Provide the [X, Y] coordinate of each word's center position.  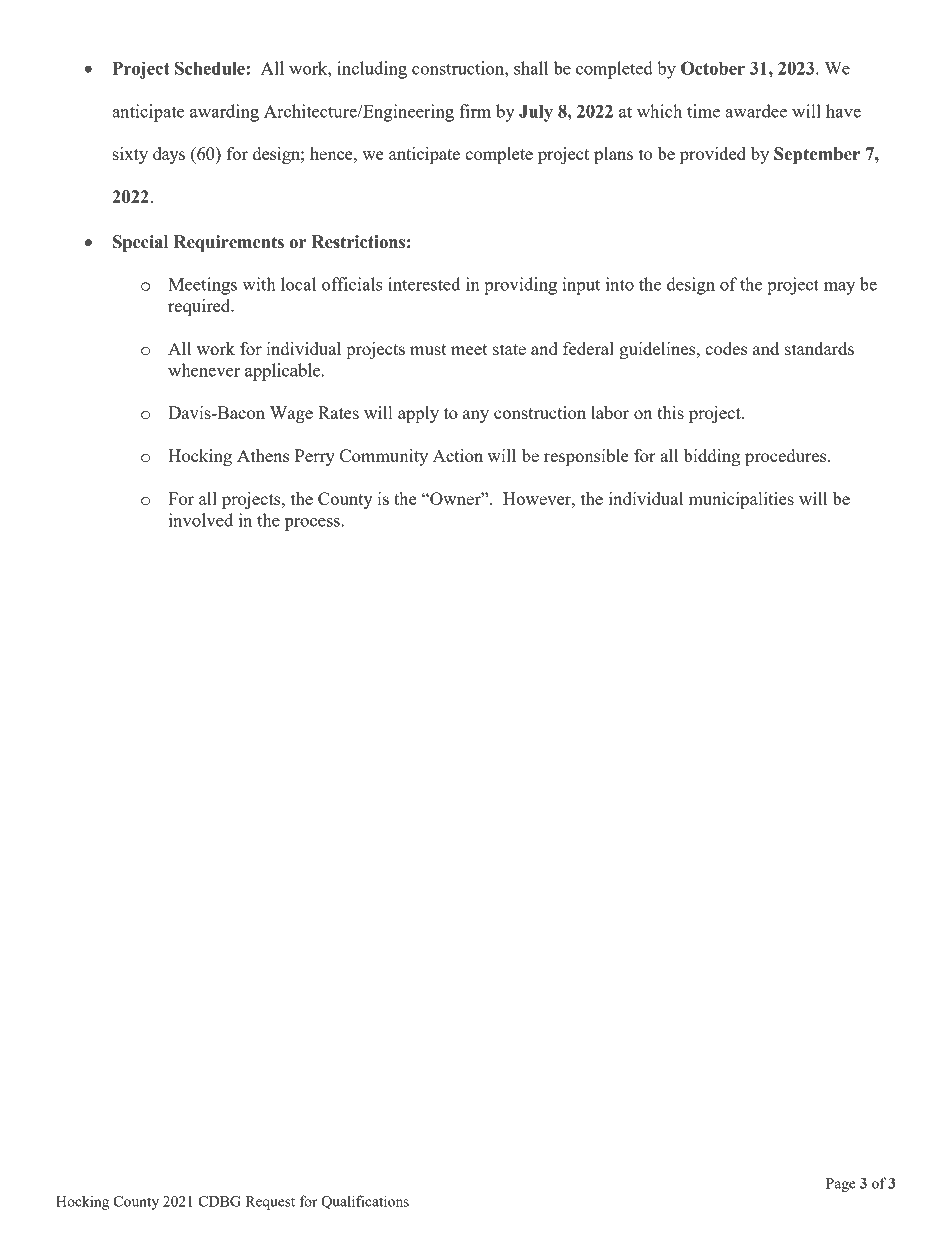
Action [458, 455]
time [703, 111]
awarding [224, 113]
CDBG [219, 1201]
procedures [787, 457]
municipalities [741, 500]
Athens [263, 455]
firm [475, 111]
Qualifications [365, 1202]
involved [201, 520]
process [312, 524]
